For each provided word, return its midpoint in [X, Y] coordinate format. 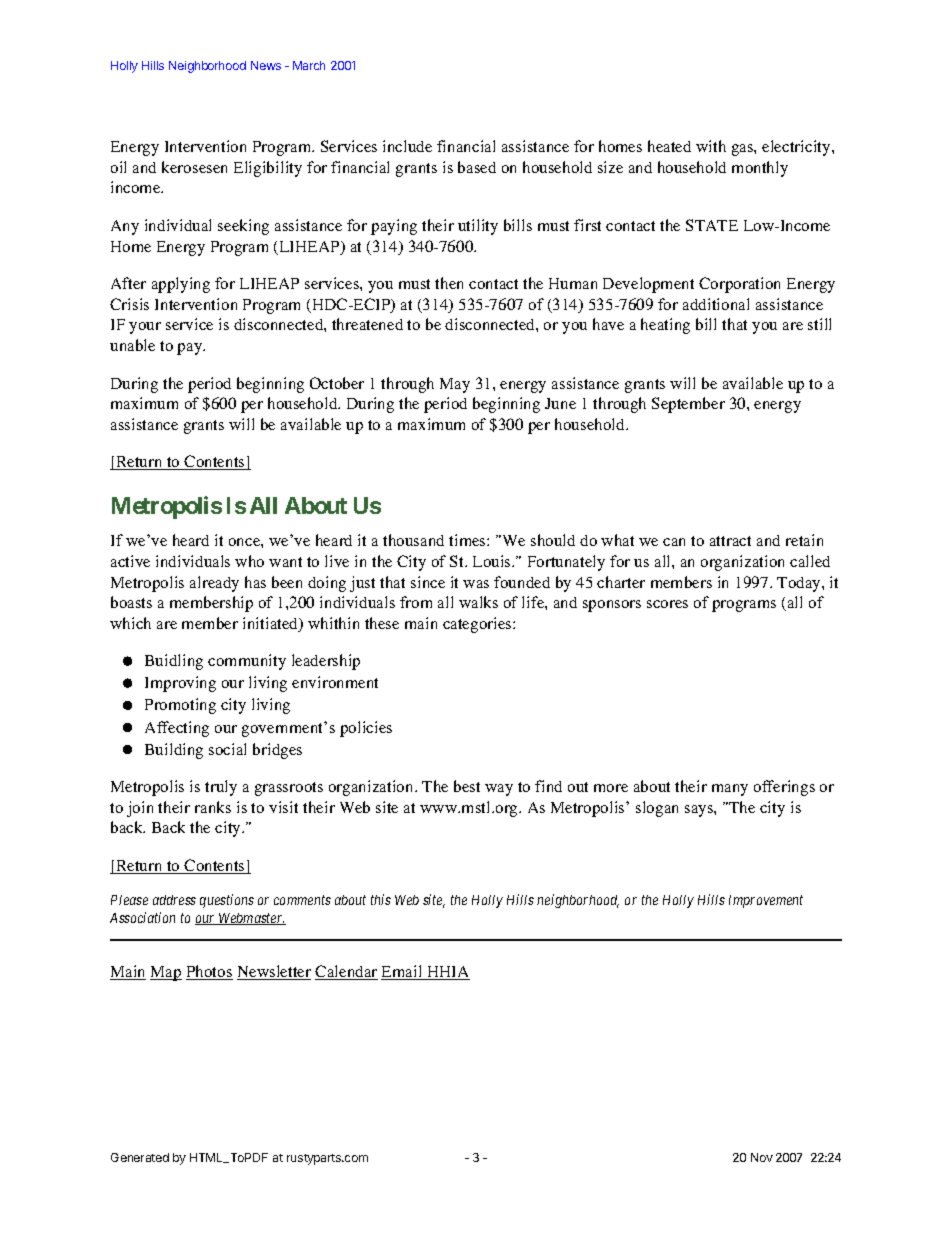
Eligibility [268, 169]
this [381, 899]
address [174, 900]
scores [667, 604]
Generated [140, 1157]
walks [478, 602]
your [145, 328]
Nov [762, 1157]
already [214, 584]
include [407, 146]
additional [716, 304]
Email [403, 972]
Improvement [766, 901]
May [455, 385]
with [711, 146]
